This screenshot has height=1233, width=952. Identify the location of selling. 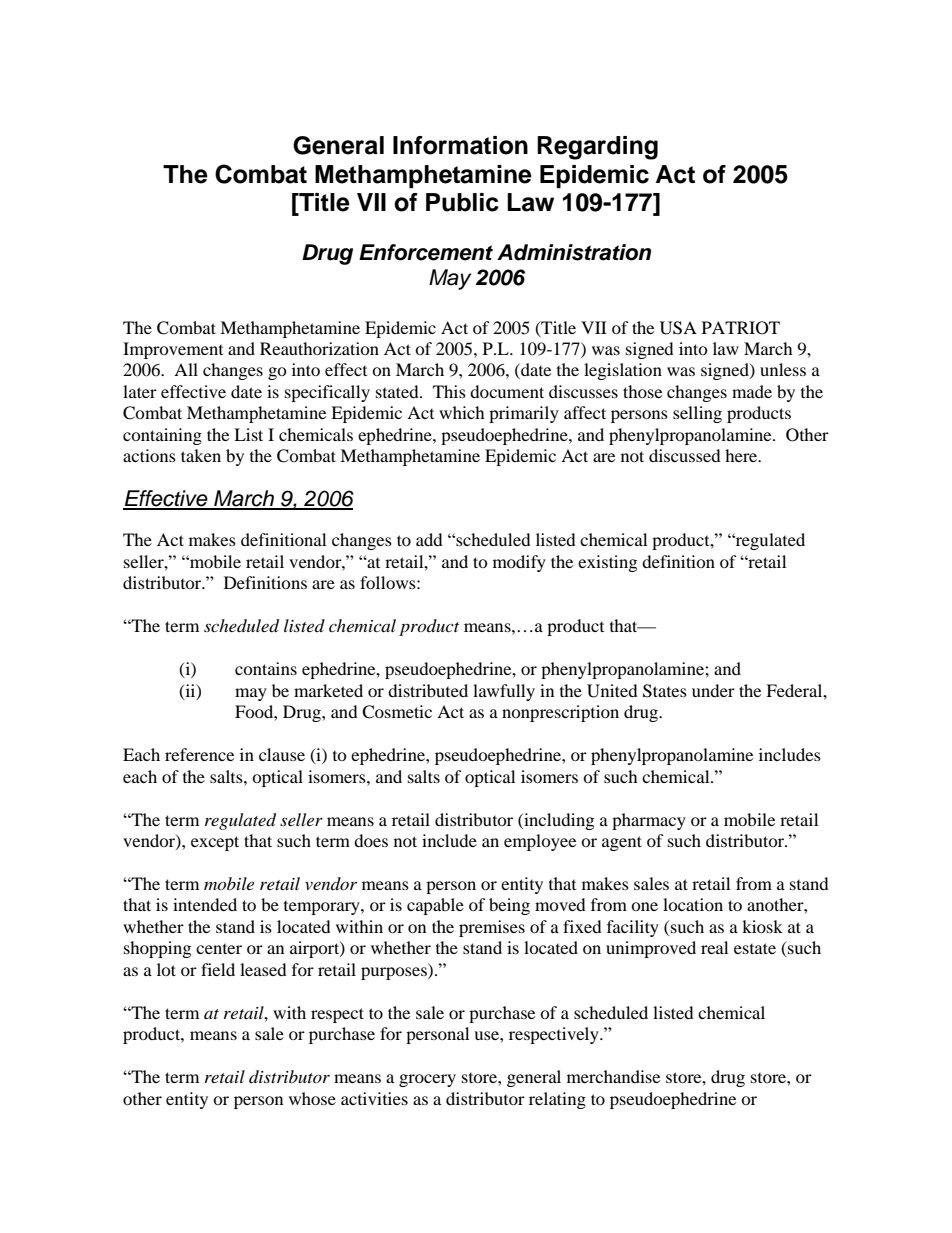
(697, 414).
